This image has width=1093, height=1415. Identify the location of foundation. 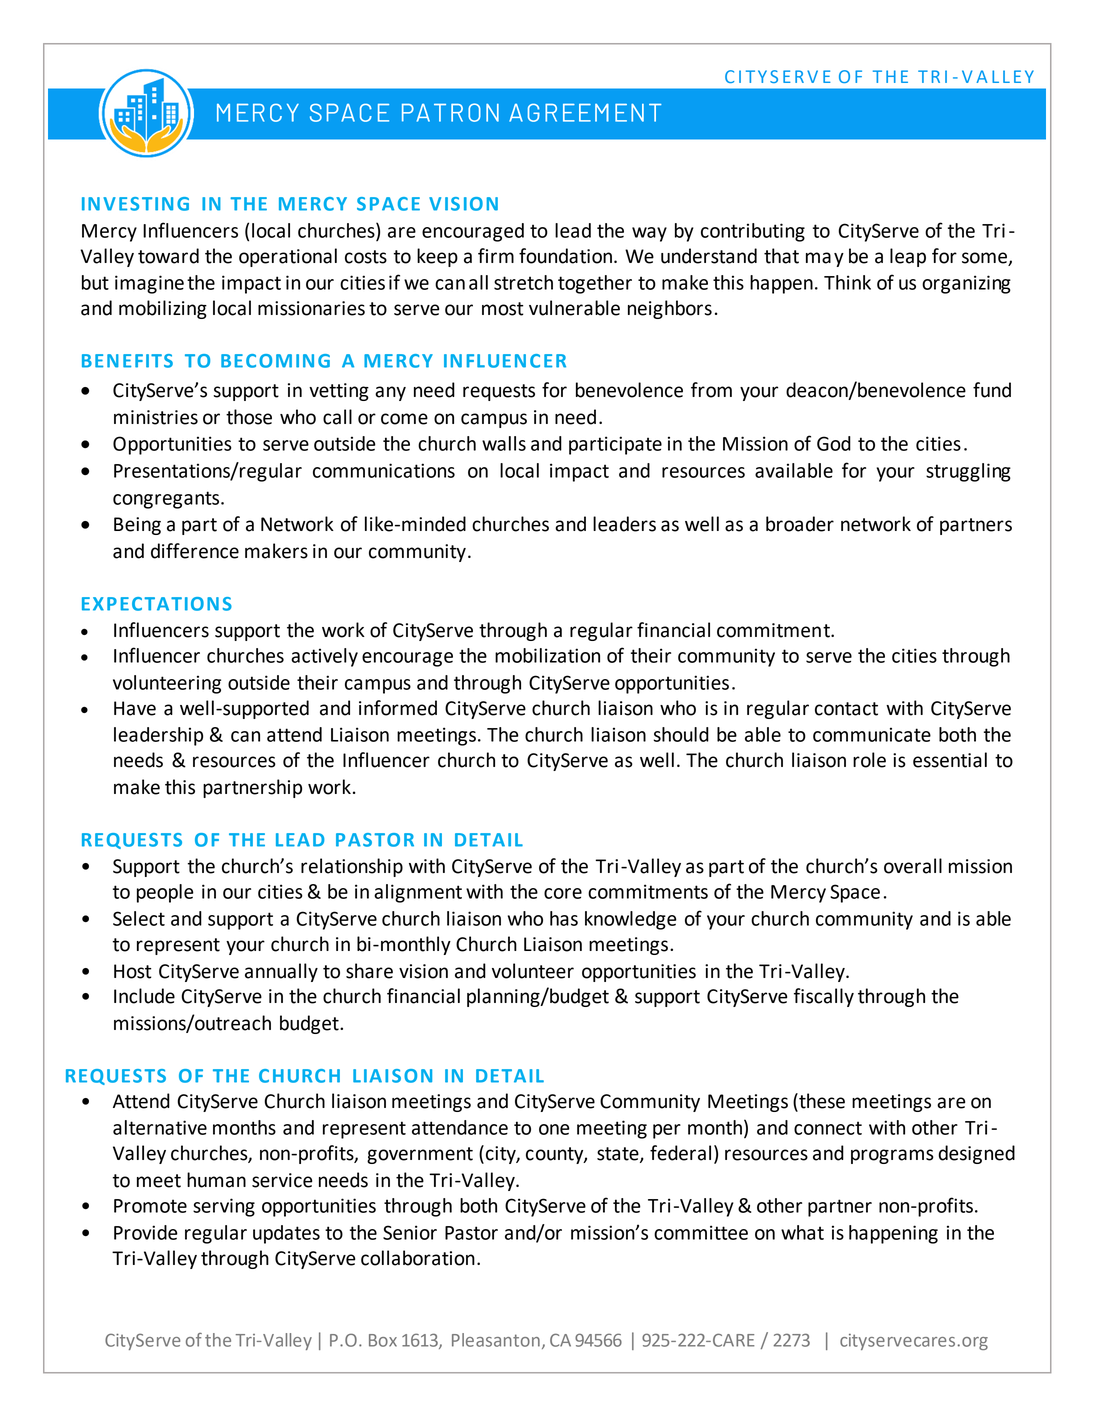
(565, 256).
